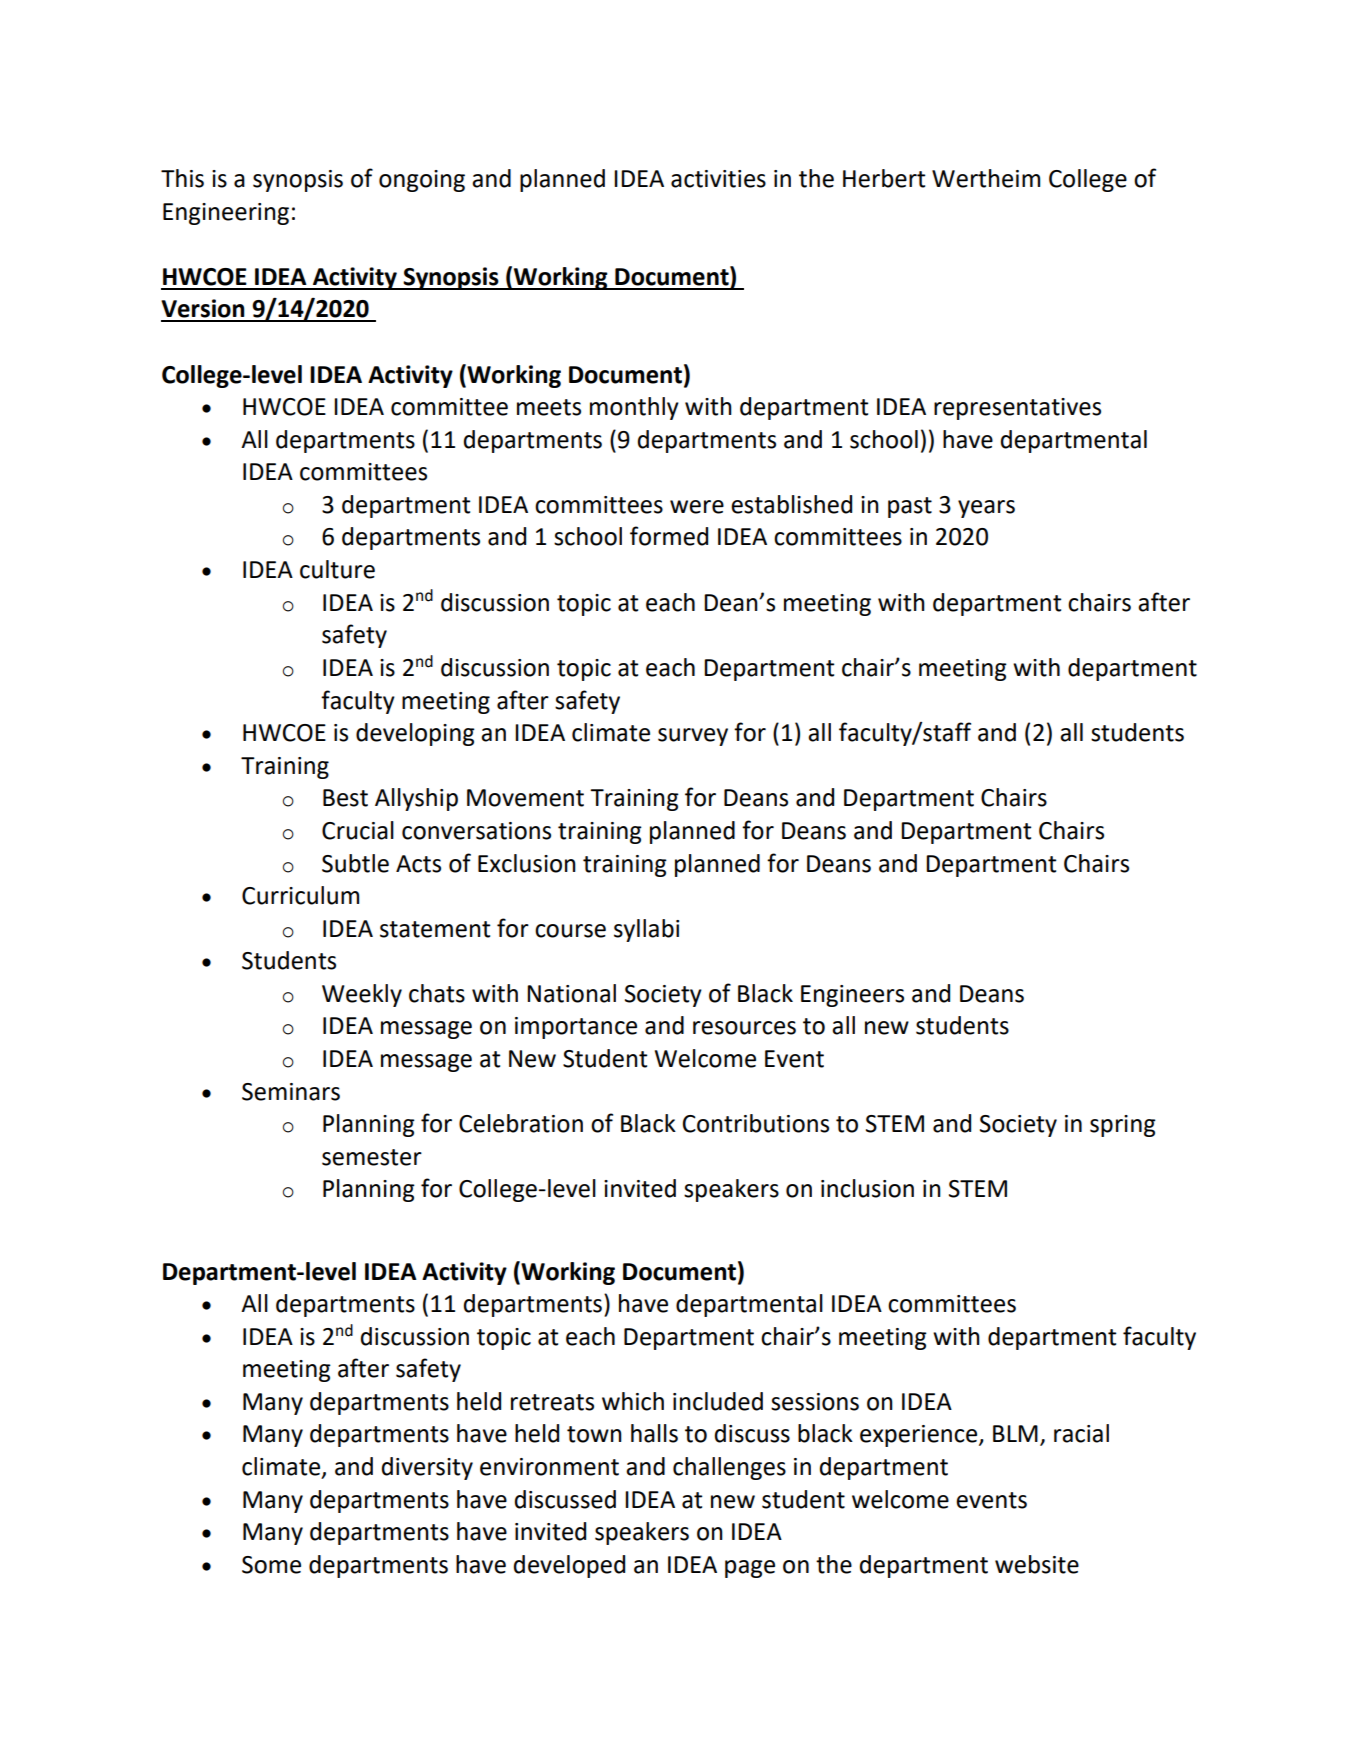 This page has width=1361, height=1762. Describe the element at coordinates (300, 895) in the page. I see `Curriculum` at that location.
